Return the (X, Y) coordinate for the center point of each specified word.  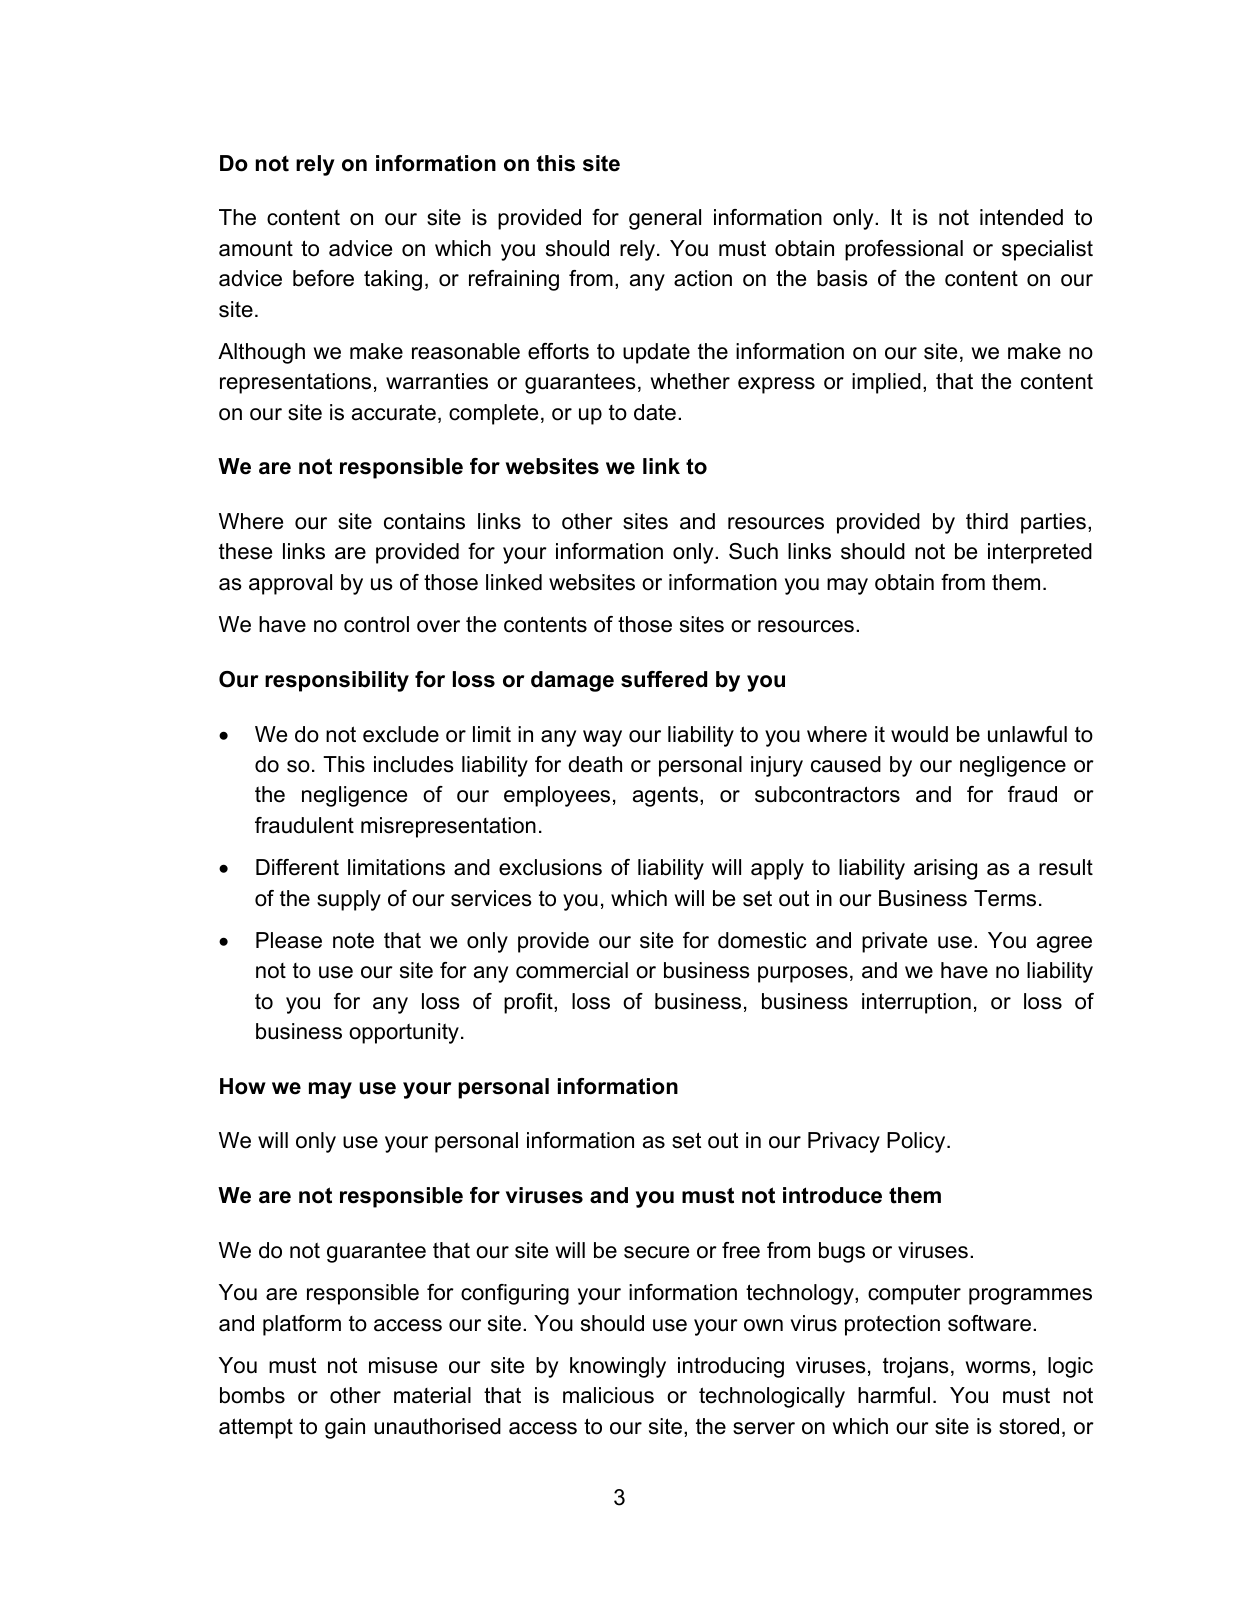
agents (667, 797)
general (665, 219)
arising (945, 869)
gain (345, 1428)
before (323, 278)
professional (904, 250)
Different (297, 867)
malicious (608, 1395)
